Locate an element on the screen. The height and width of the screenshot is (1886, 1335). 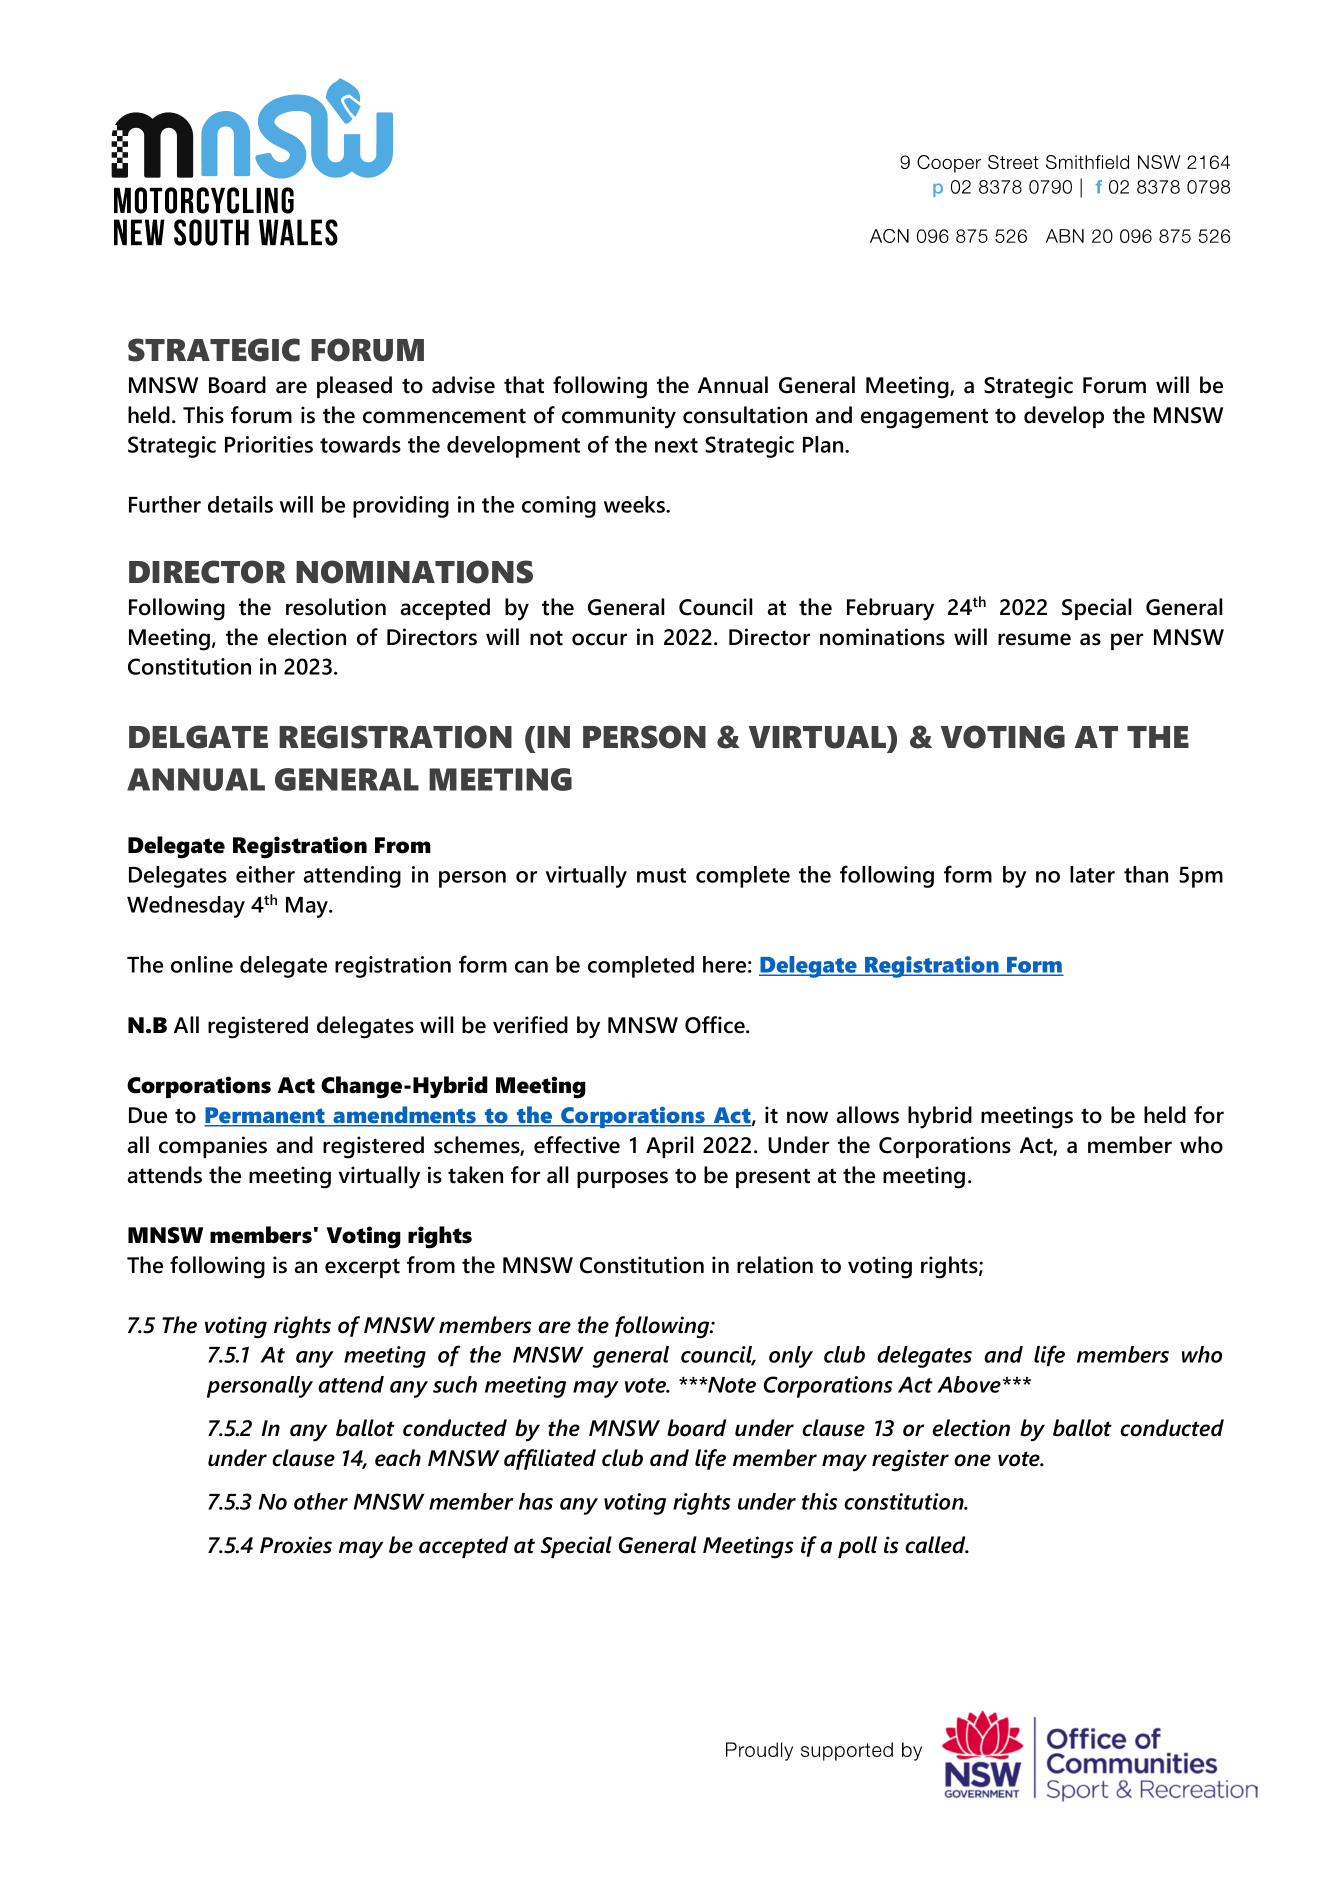
Priorities is located at coordinates (269, 444).
